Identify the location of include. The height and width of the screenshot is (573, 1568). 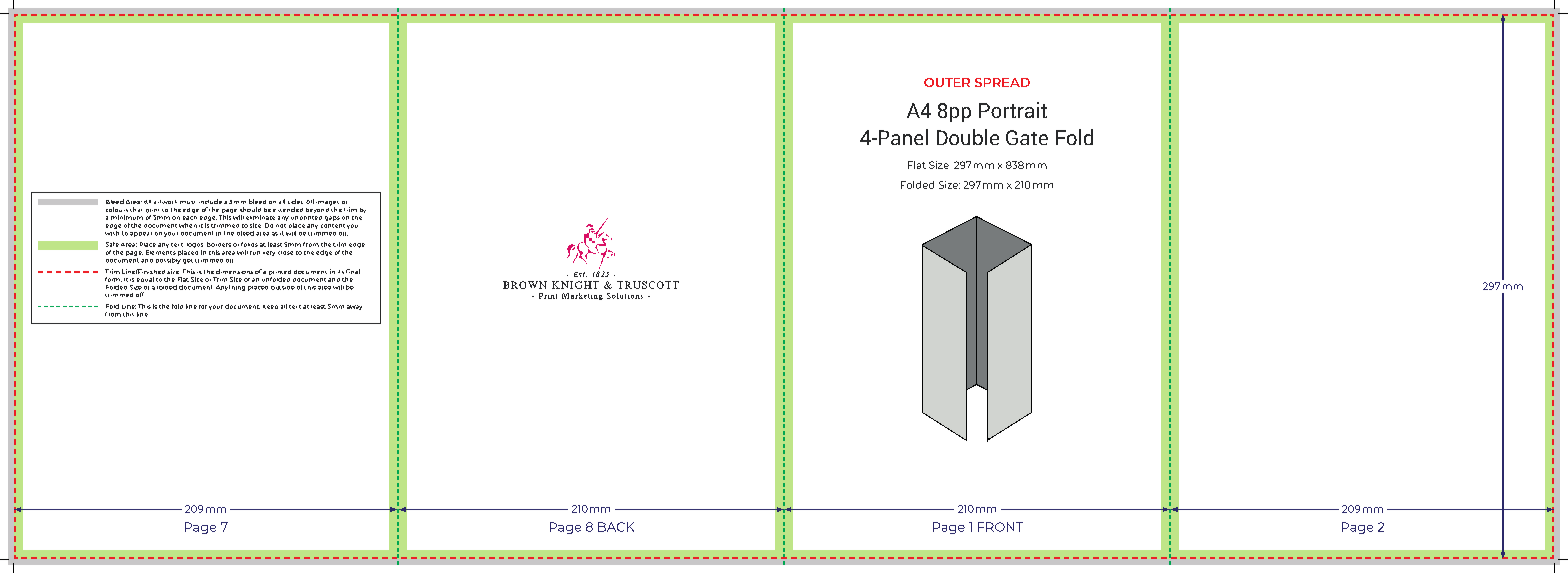
(210, 201).
